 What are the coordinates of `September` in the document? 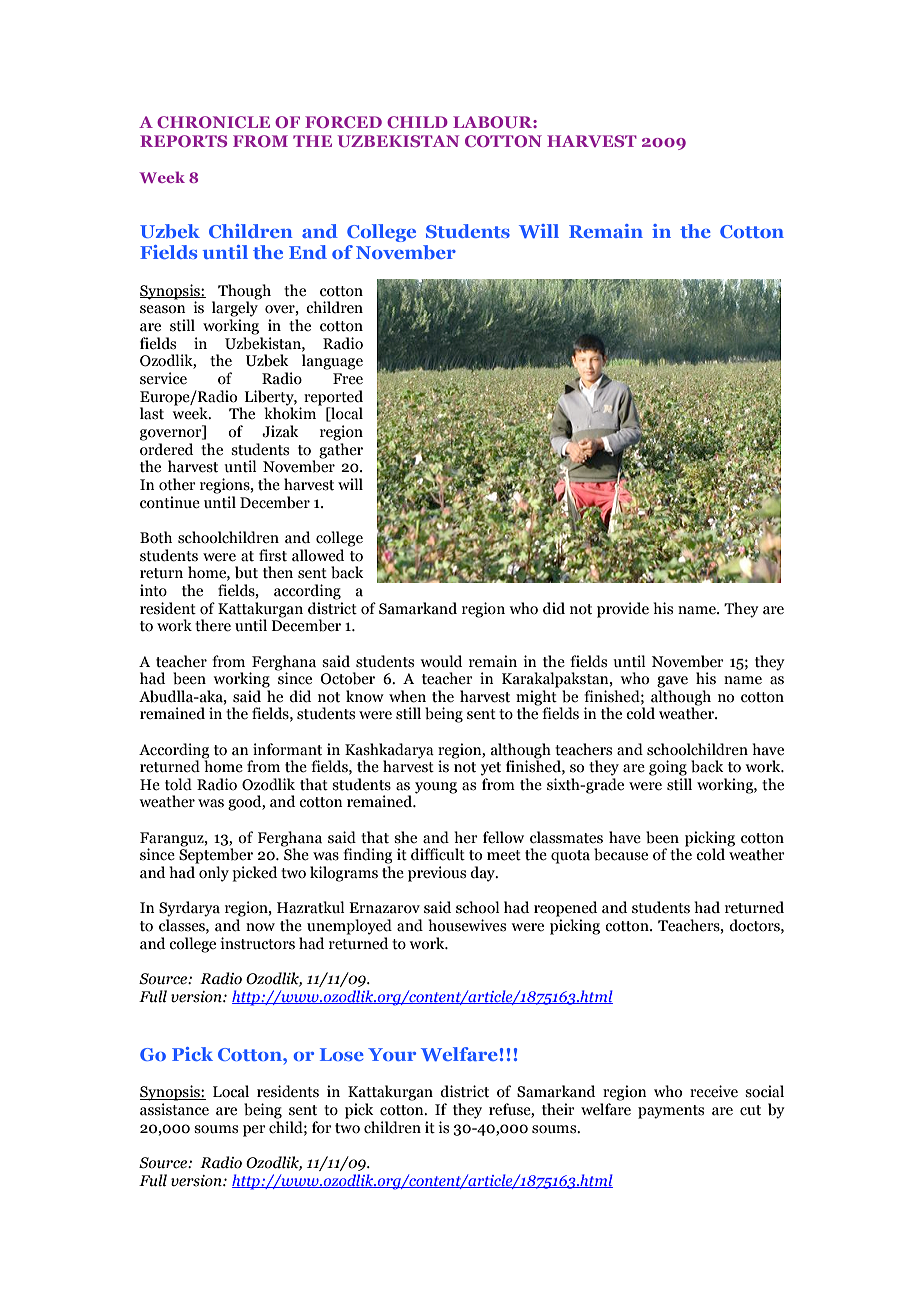 It's located at (216, 855).
